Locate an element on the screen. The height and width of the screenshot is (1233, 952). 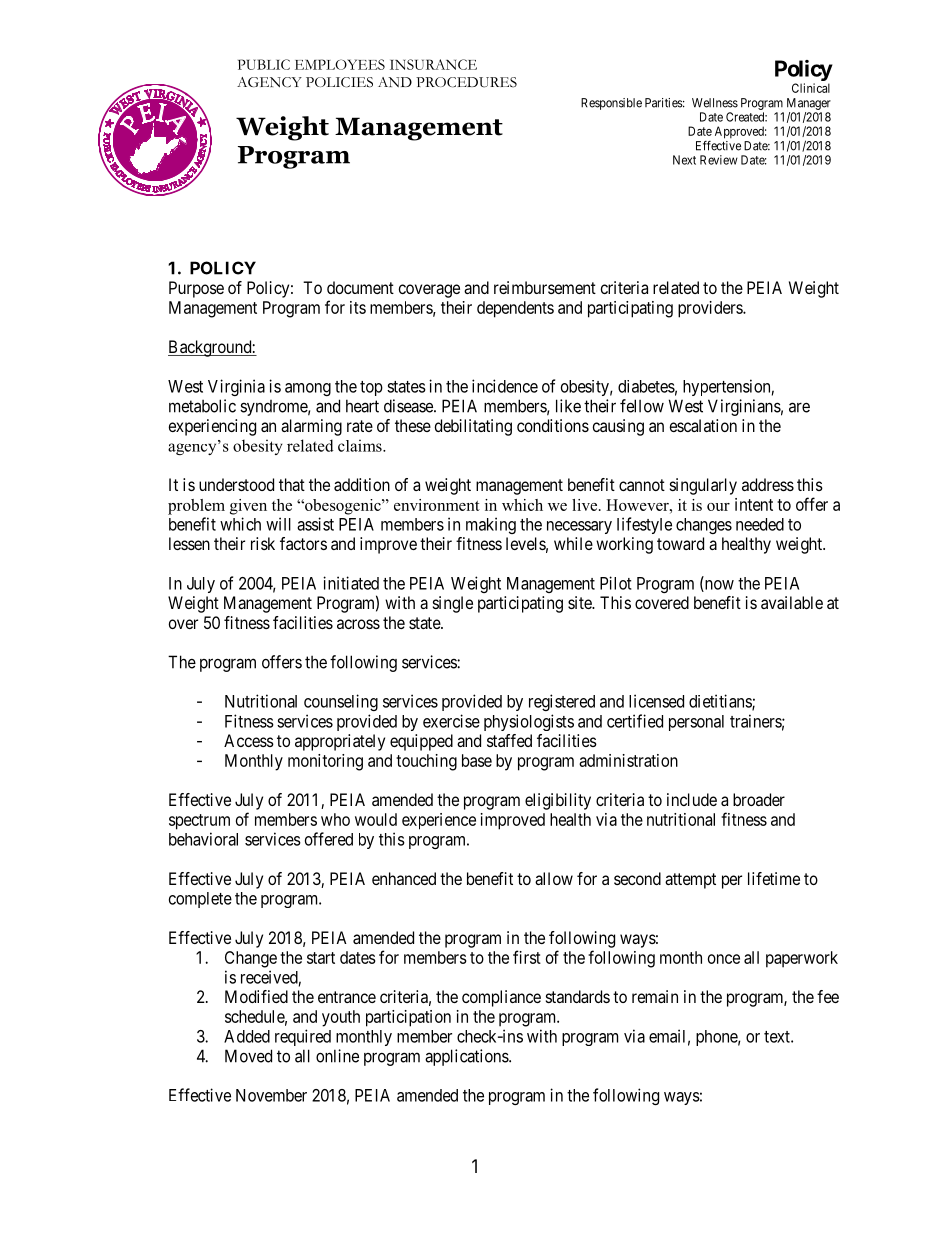
among is located at coordinates (308, 389).
